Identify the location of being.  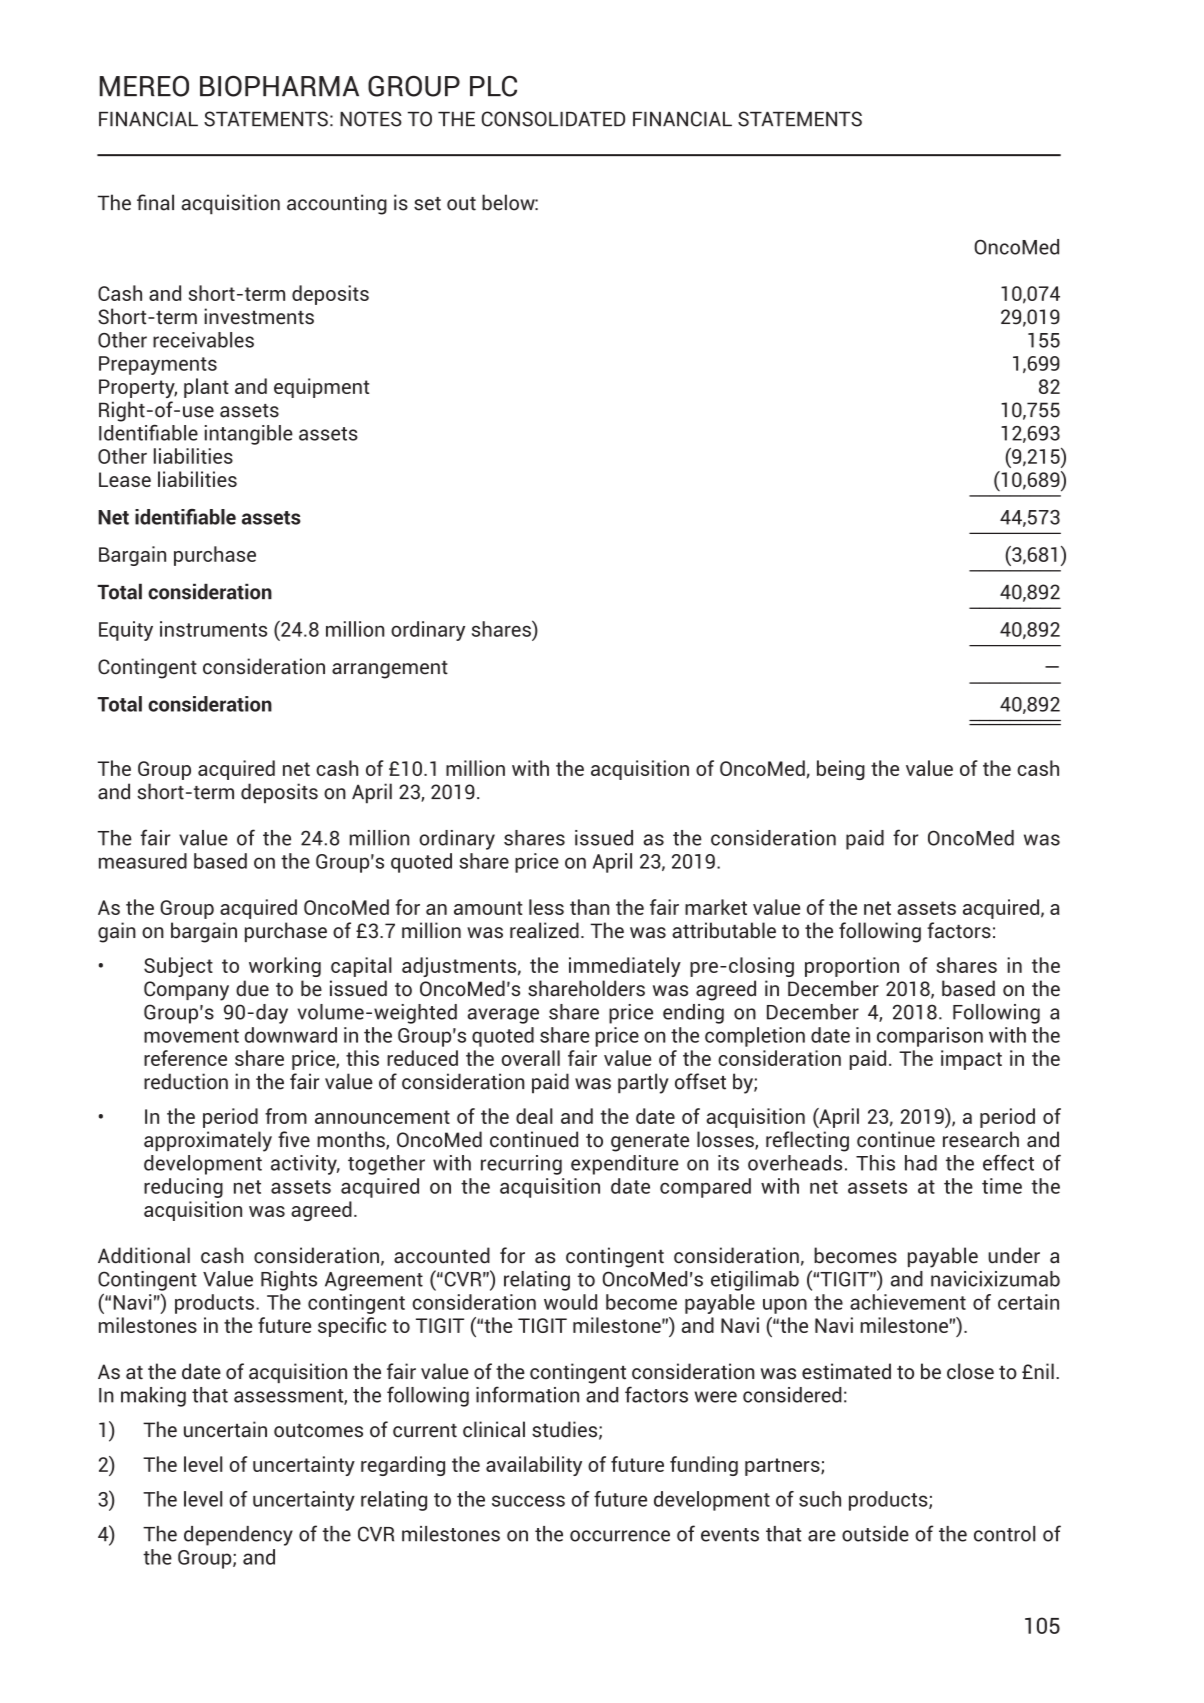
(841, 770).
